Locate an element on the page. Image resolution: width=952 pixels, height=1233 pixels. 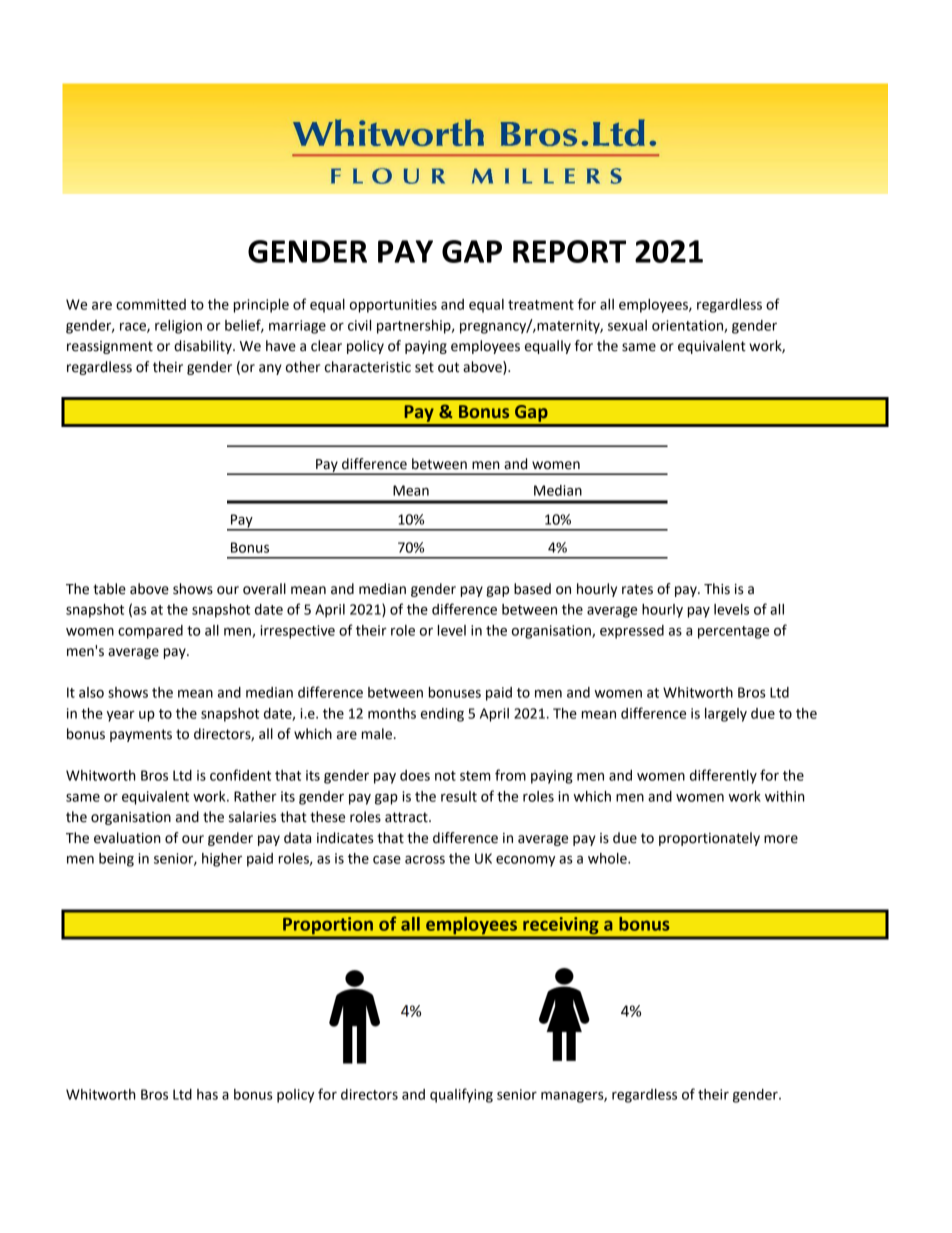
out is located at coordinates (448, 367).
